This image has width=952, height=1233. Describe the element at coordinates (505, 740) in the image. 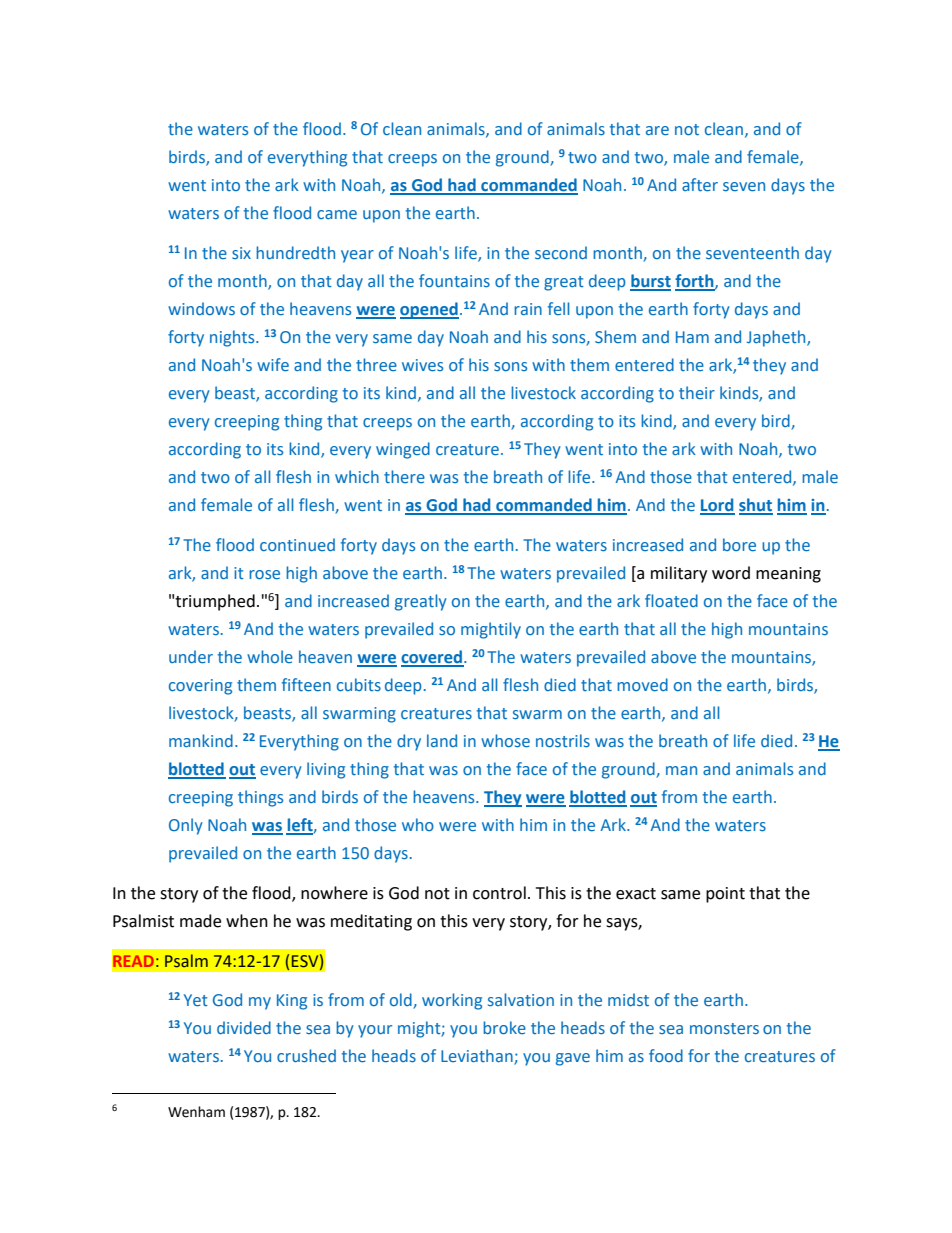

I see `whose` at that location.
